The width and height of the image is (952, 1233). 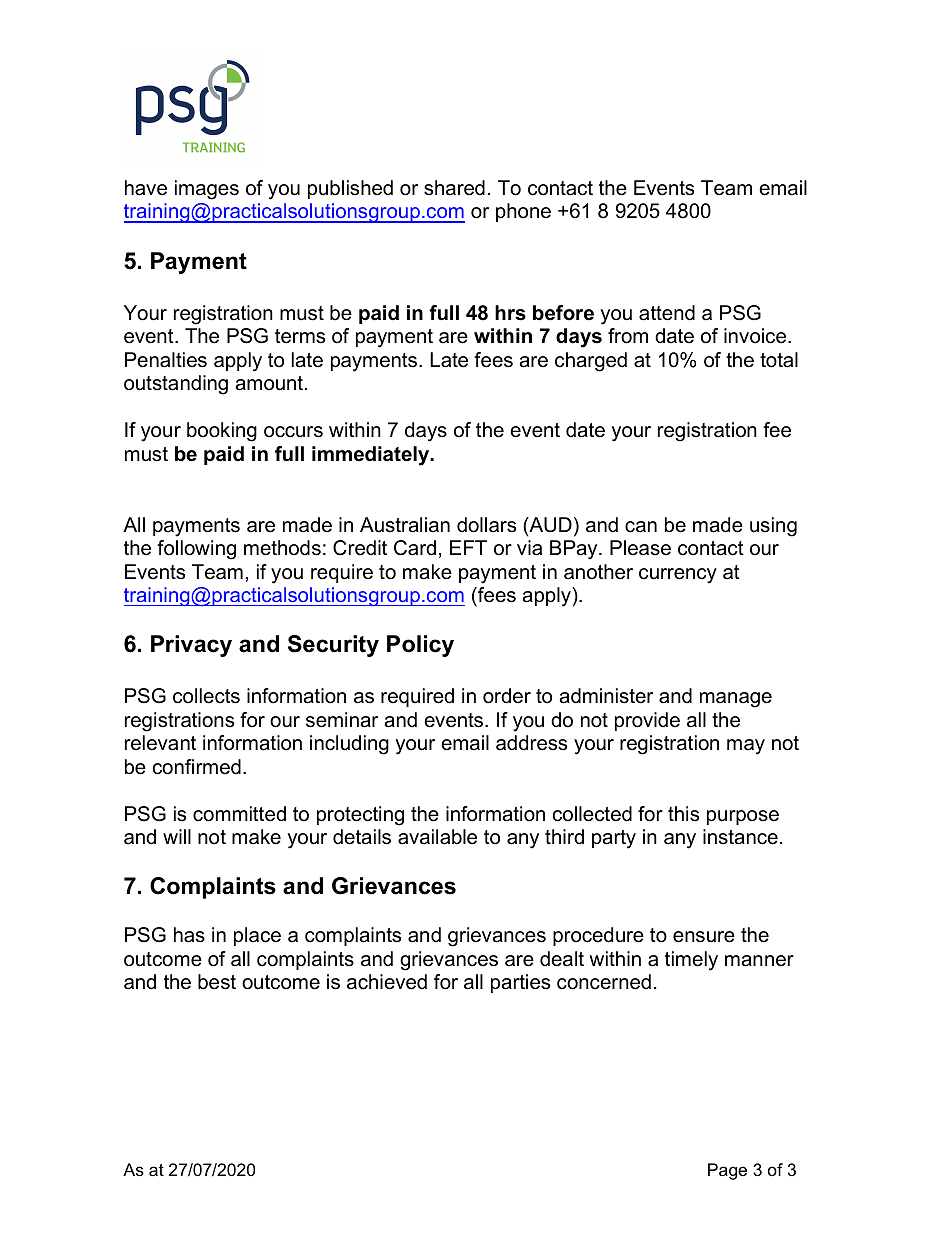 I want to click on following, so click(x=196, y=550).
